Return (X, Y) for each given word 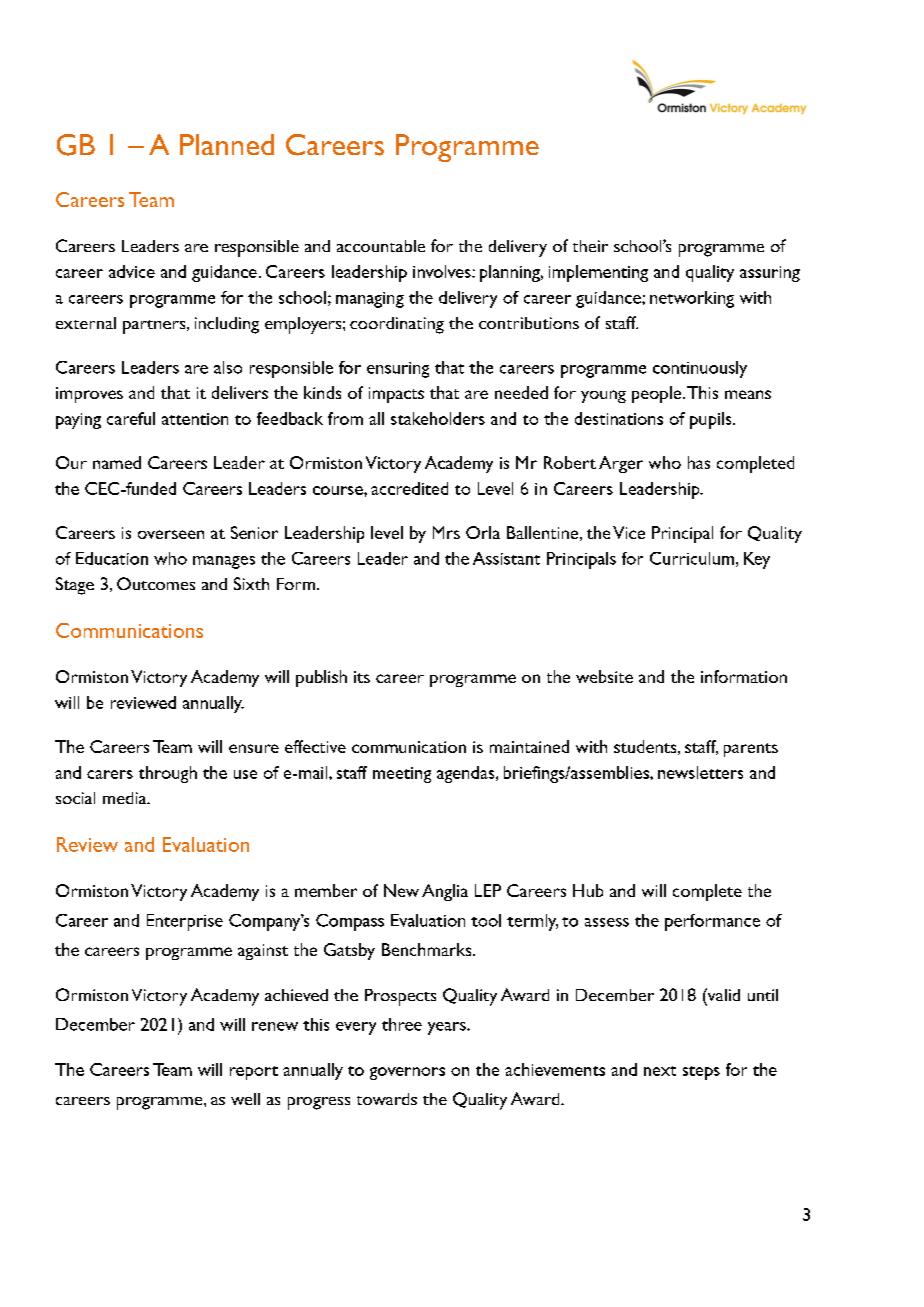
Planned (227, 144)
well (245, 1099)
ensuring (398, 370)
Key (757, 560)
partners (155, 327)
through (168, 774)
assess (607, 922)
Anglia (445, 892)
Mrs (446, 532)
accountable (381, 246)
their (590, 246)
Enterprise (185, 922)
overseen (171, 534)
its (362, 677)
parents (751, 750)
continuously (700, 369)
